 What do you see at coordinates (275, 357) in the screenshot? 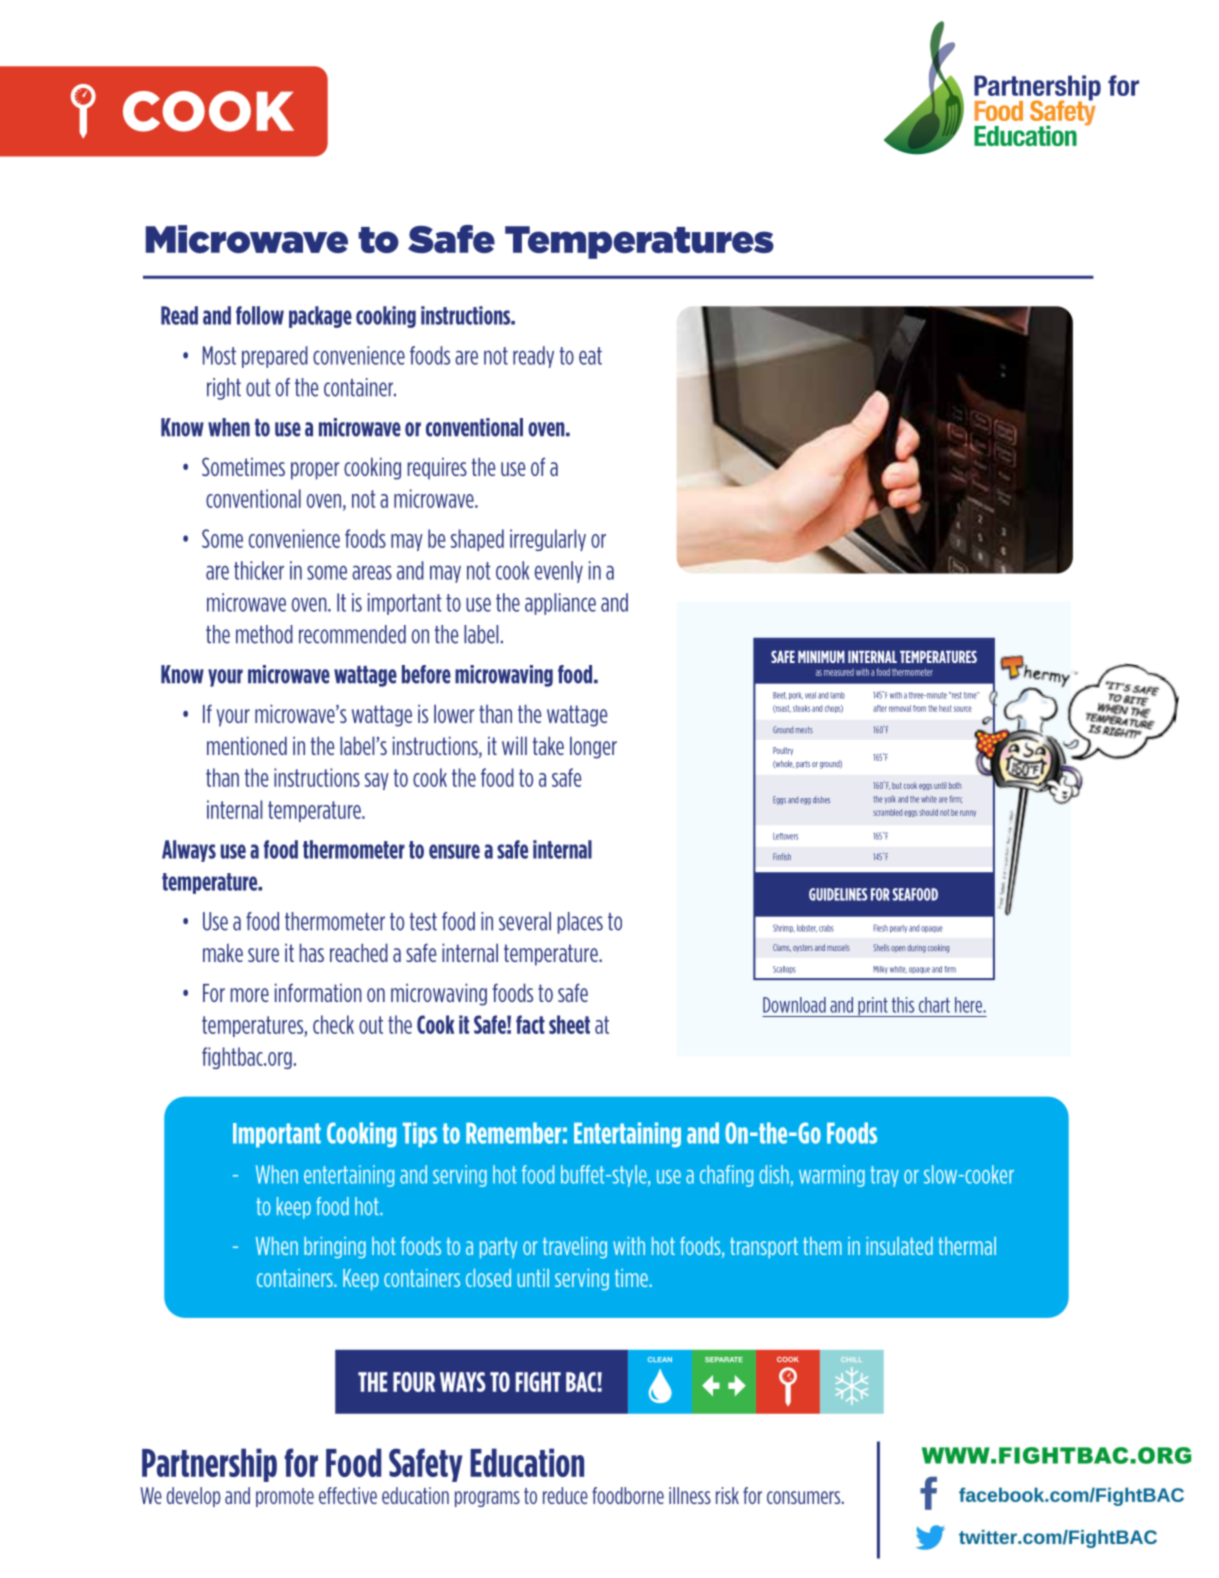
I see `prepared` at bounding box center [275, 357].
